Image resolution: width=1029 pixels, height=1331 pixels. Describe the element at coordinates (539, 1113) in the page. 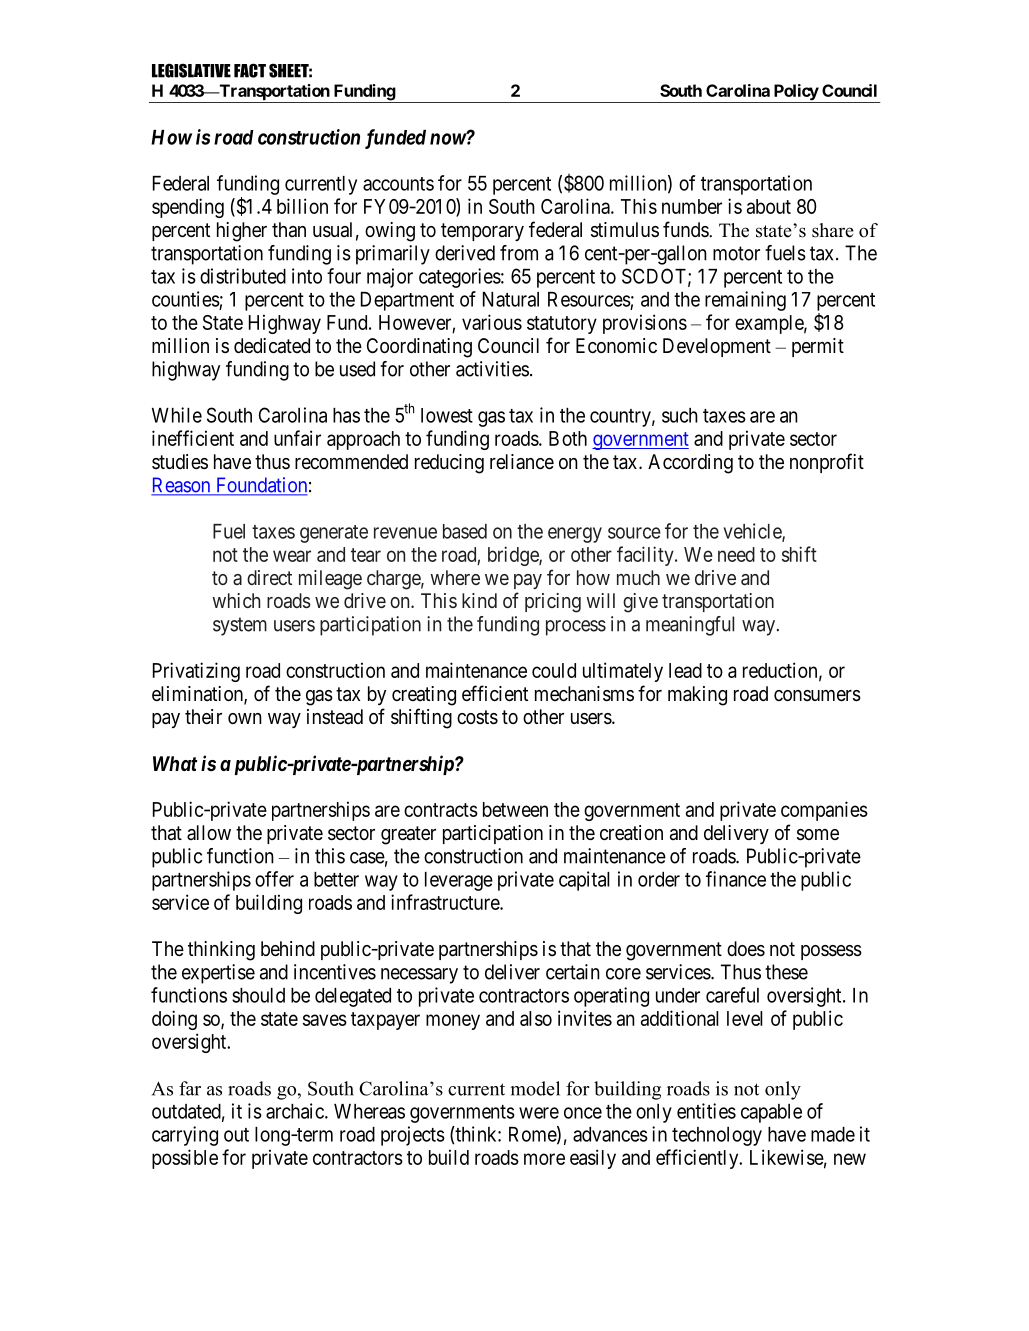

I see `were` at that location.
